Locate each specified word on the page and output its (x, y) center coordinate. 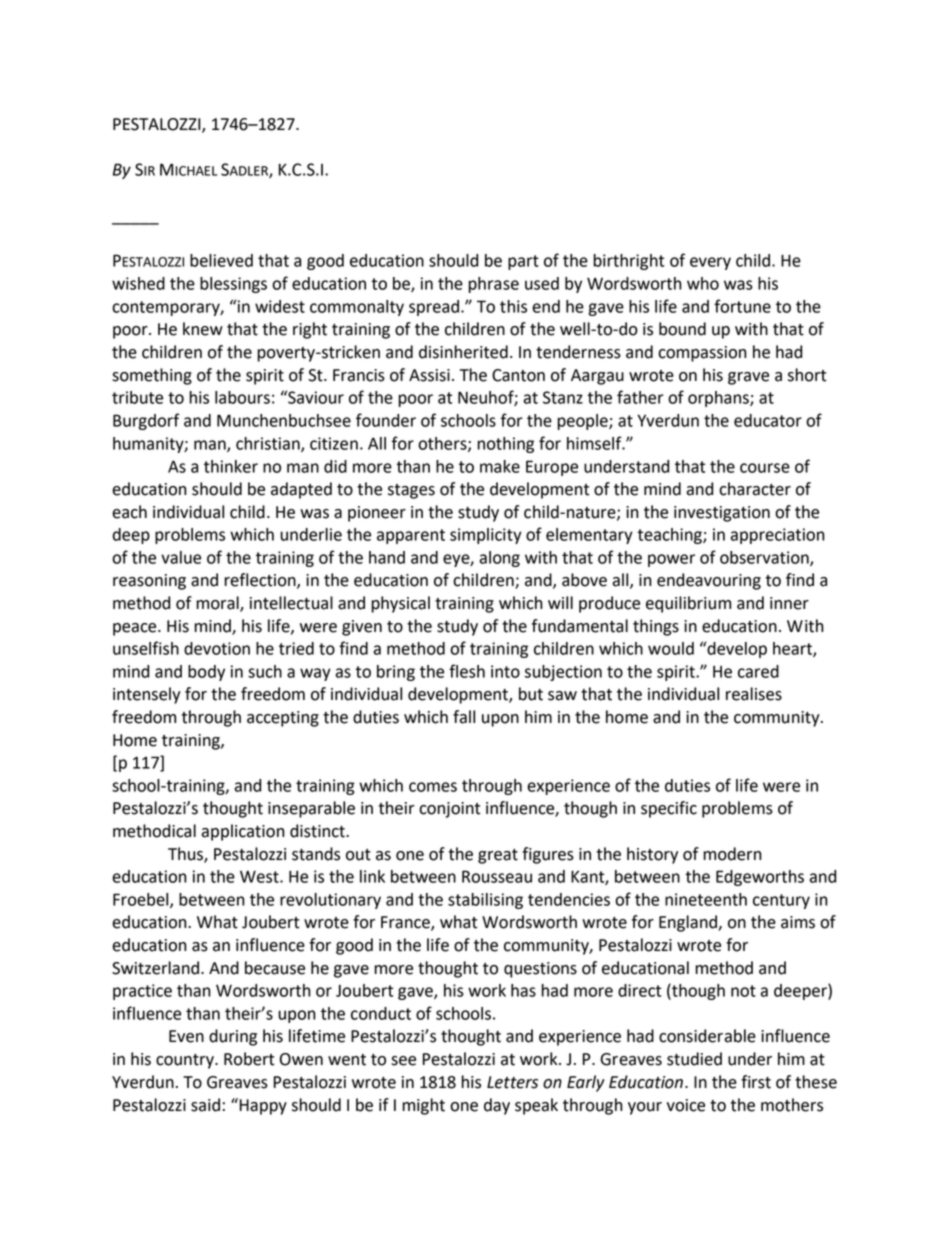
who (703, 283)
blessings (233, 285)
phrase (494, 285)
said (205, 1105)
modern (732, 854)
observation (765, 558)
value (181, 557)
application (242, 832)
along (499, 559)
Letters (512, 1082)
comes (433, 787)
